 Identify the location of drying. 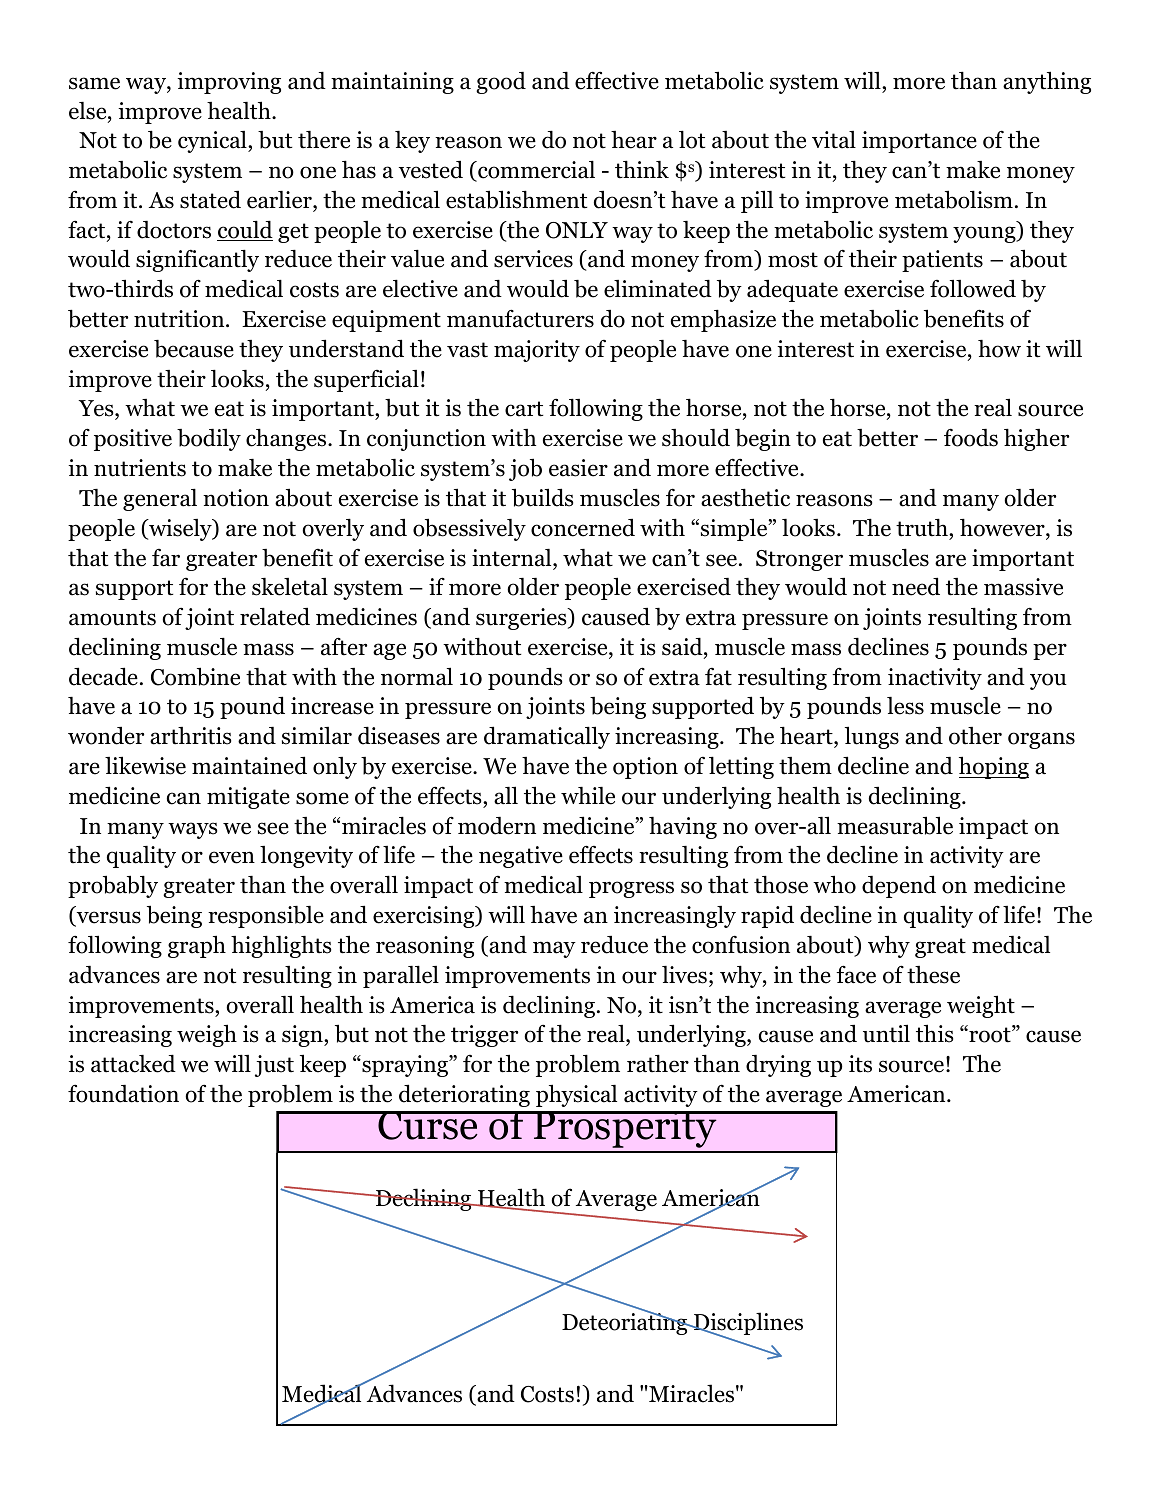
(778, 1066).
